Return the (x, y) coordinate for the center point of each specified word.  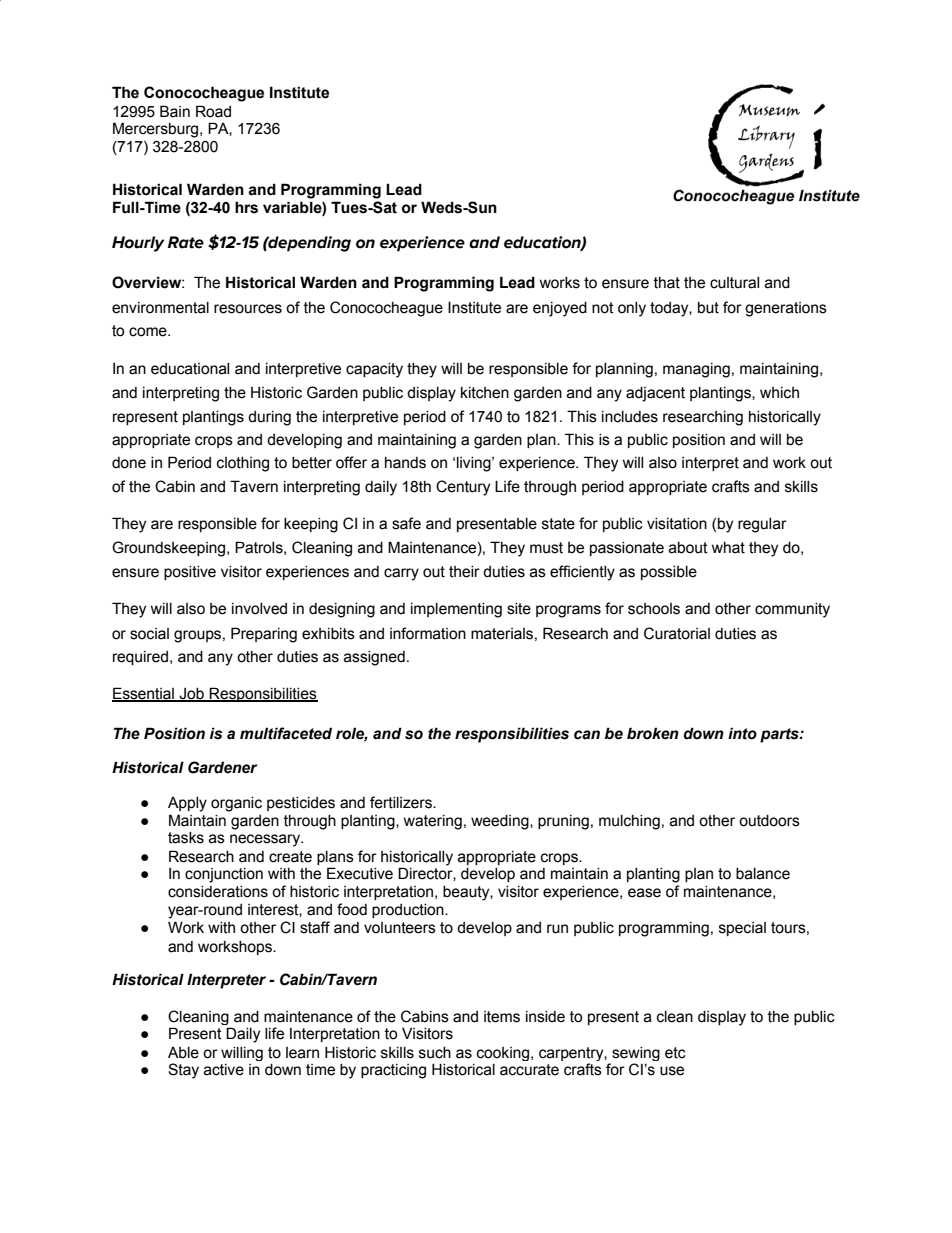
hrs (246, 207)
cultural (734, 283)
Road (213, 111)
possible (669, 573)
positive (190, 573)
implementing (456, 610)
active (224, 1070)
